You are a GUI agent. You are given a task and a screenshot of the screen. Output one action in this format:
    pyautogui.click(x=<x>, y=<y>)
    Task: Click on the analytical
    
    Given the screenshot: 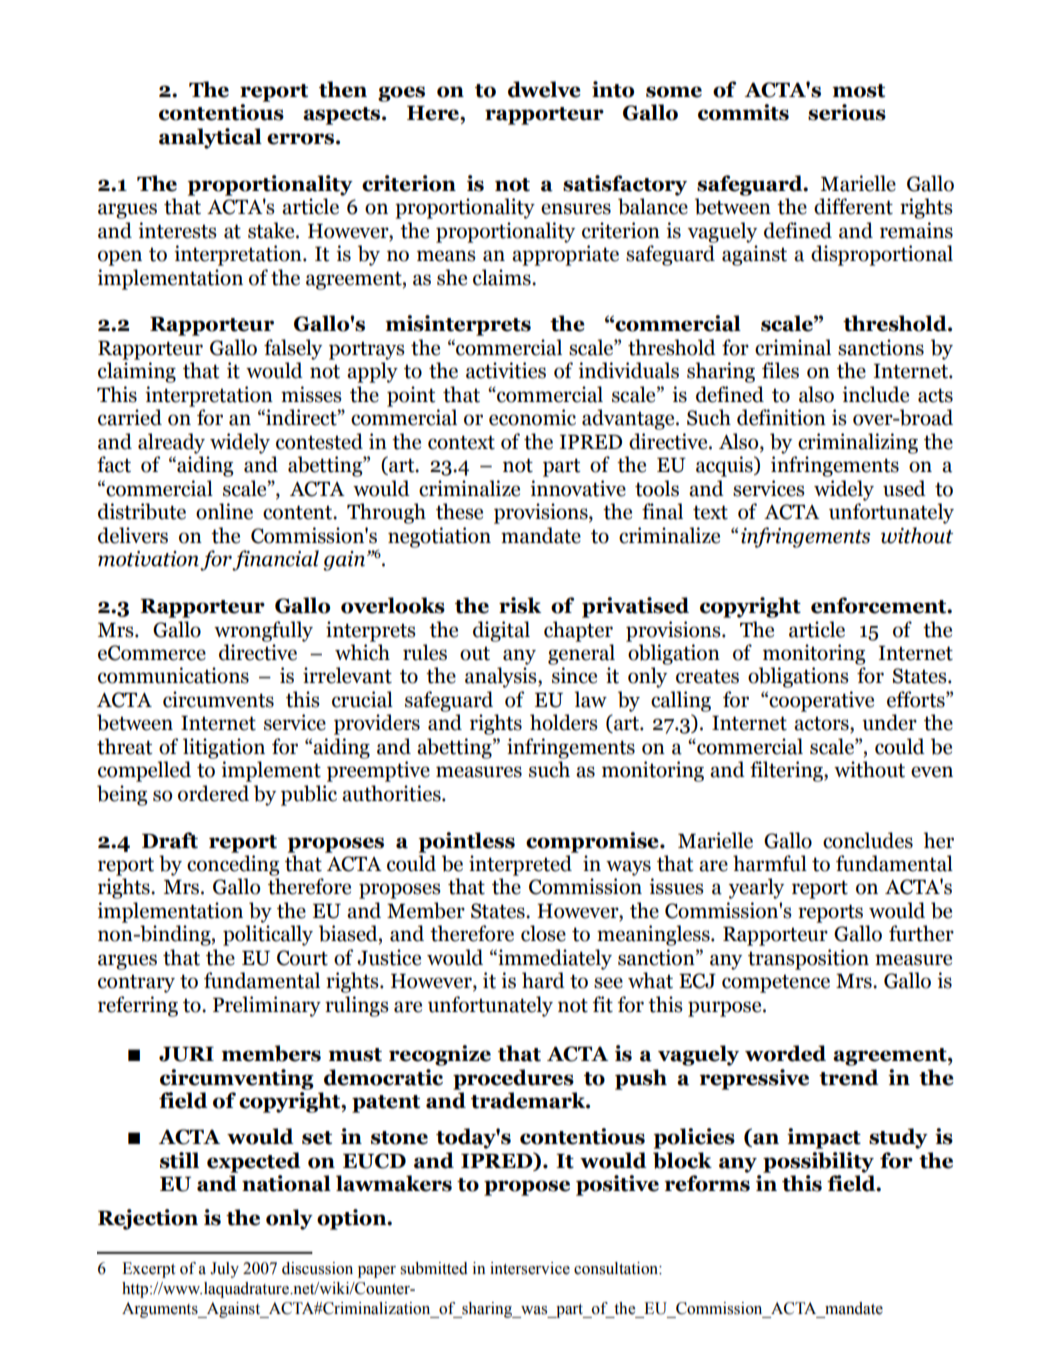 What is the action you would take?
    pyautogui.click(x=210, y=138)
